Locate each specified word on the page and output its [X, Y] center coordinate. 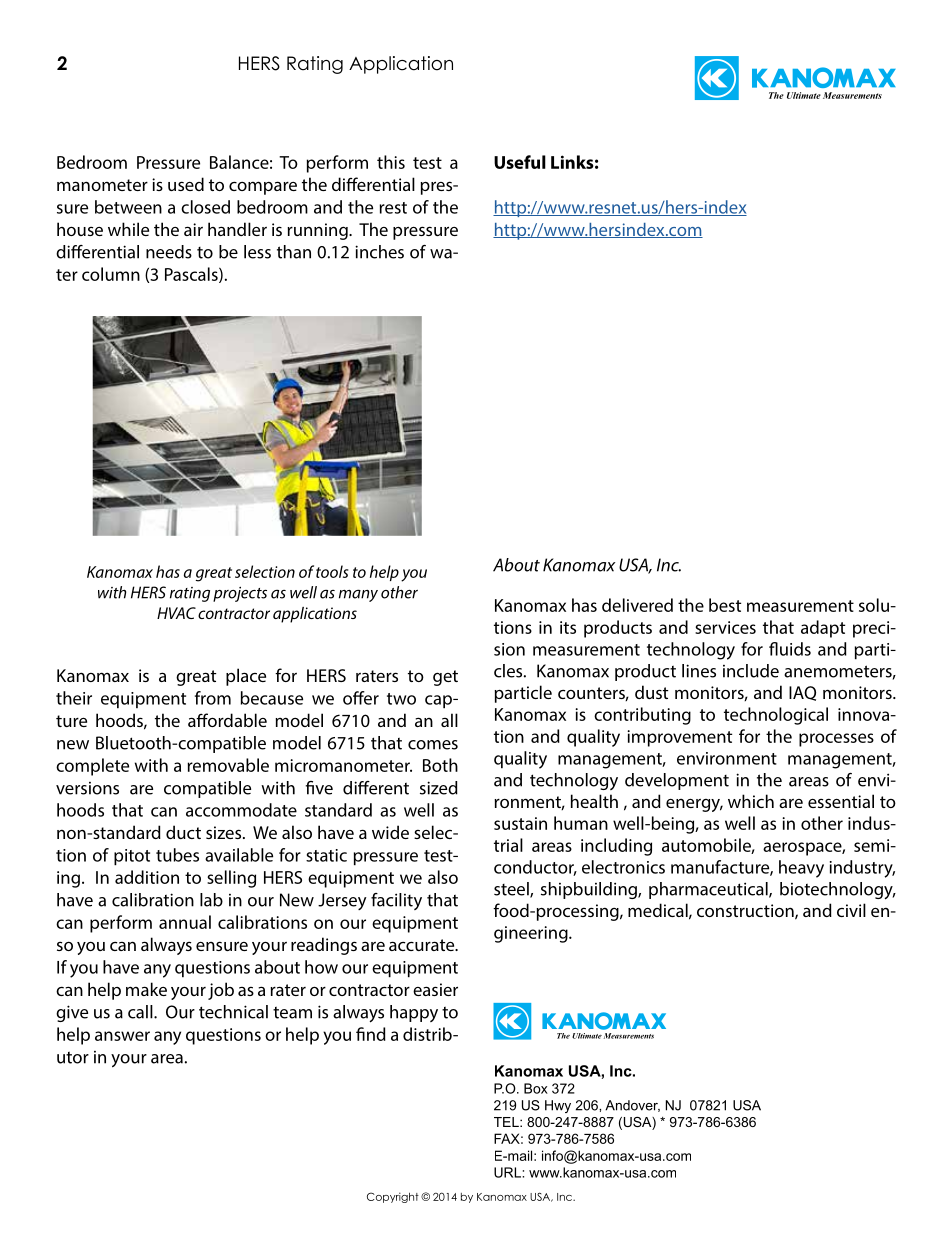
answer [122, 1036]
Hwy [558, 1106]
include [751, 671]
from [213, 698]
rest [393, 208]
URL [508, 1172]
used [186, 184]
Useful [520, 162]
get [445, 678]
